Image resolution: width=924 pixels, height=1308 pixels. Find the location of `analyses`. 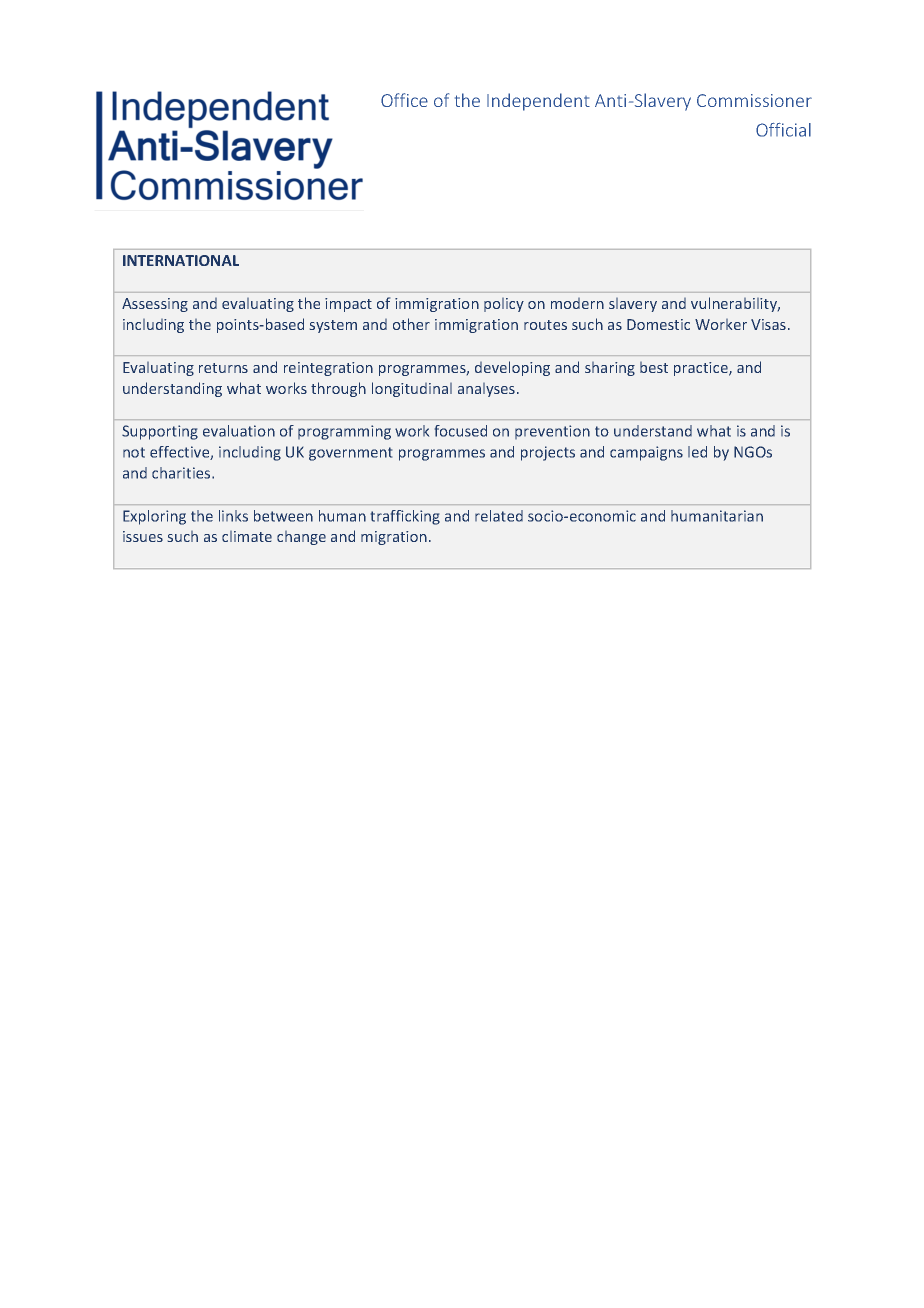

analyses is located at coordinates (486, 390).
